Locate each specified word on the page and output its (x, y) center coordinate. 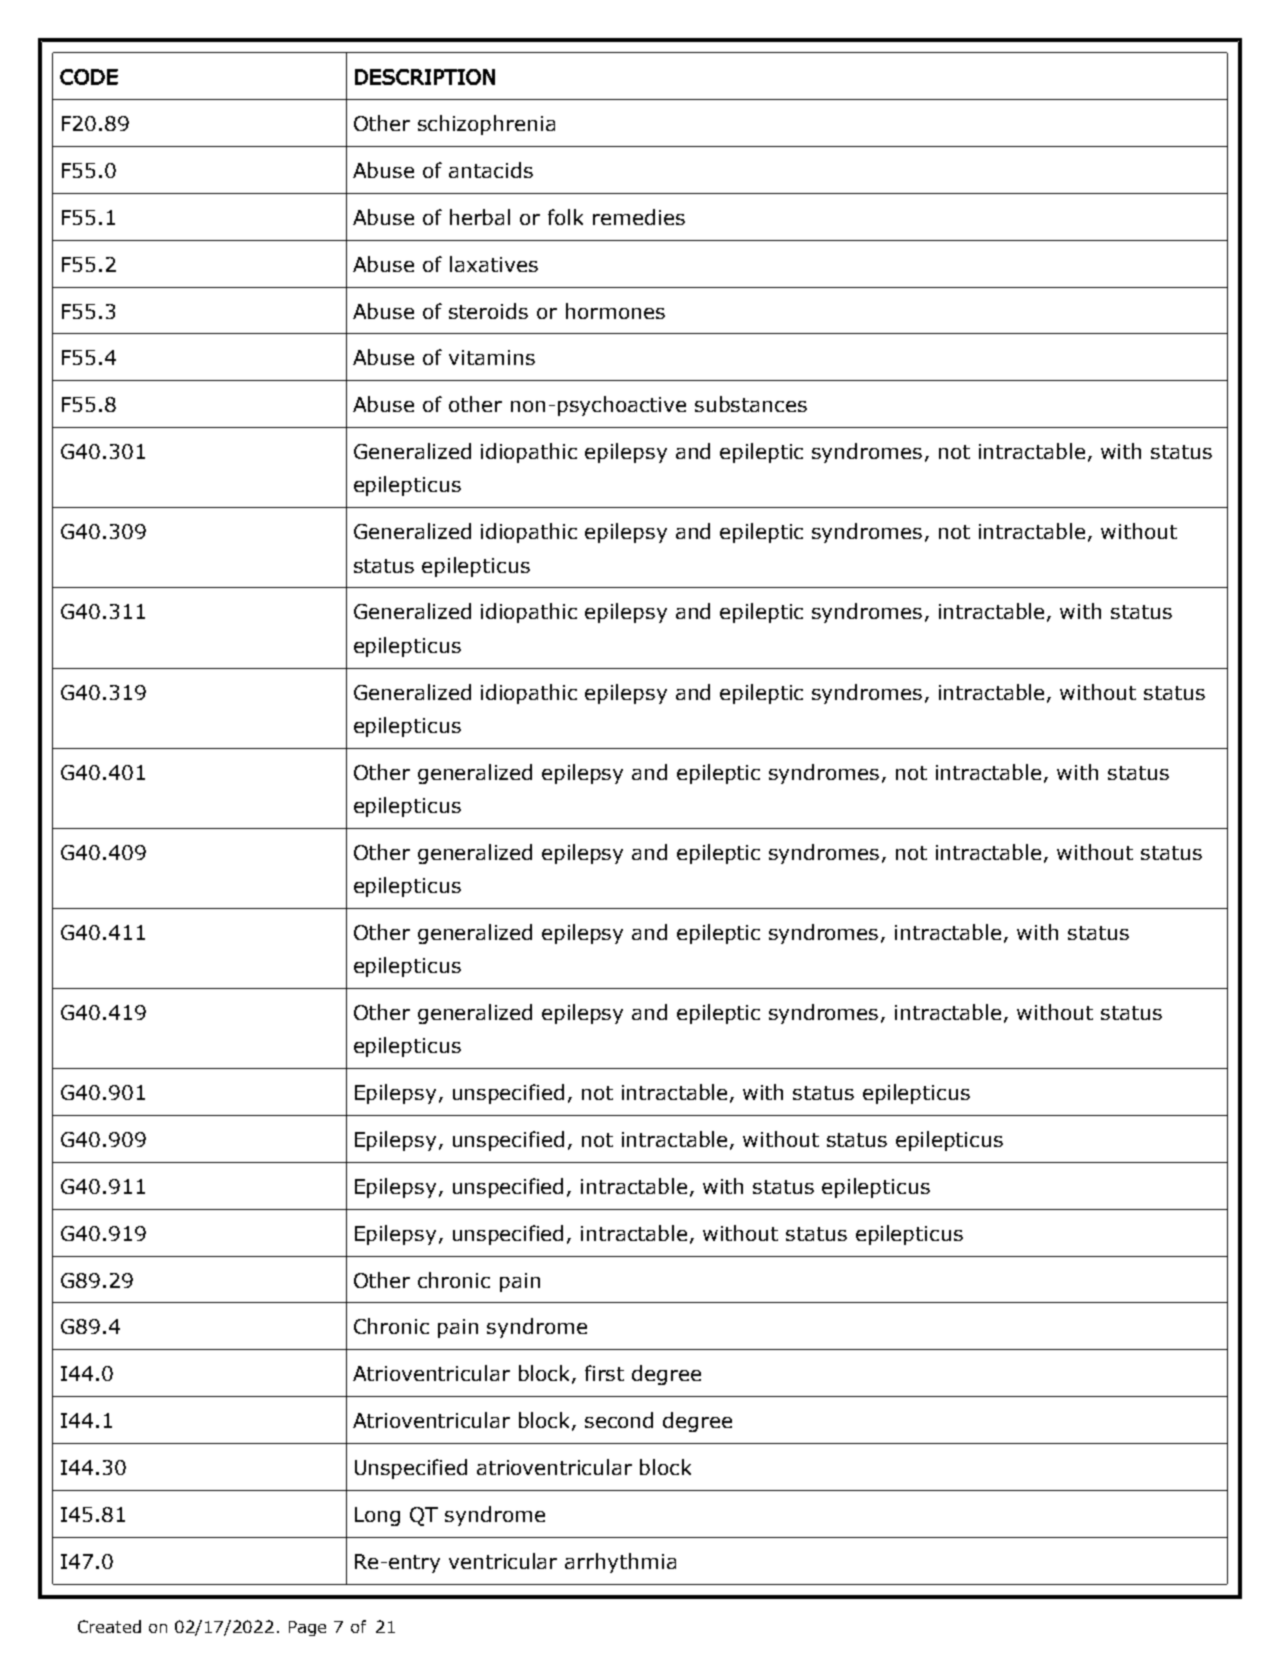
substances (751, 404)
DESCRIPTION (425, 77)
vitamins (492, 357)
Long (377, 1516)
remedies (639, 217)
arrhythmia (620, 1563)
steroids (488, 311)
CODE (89, 77)
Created (109, 1626)
